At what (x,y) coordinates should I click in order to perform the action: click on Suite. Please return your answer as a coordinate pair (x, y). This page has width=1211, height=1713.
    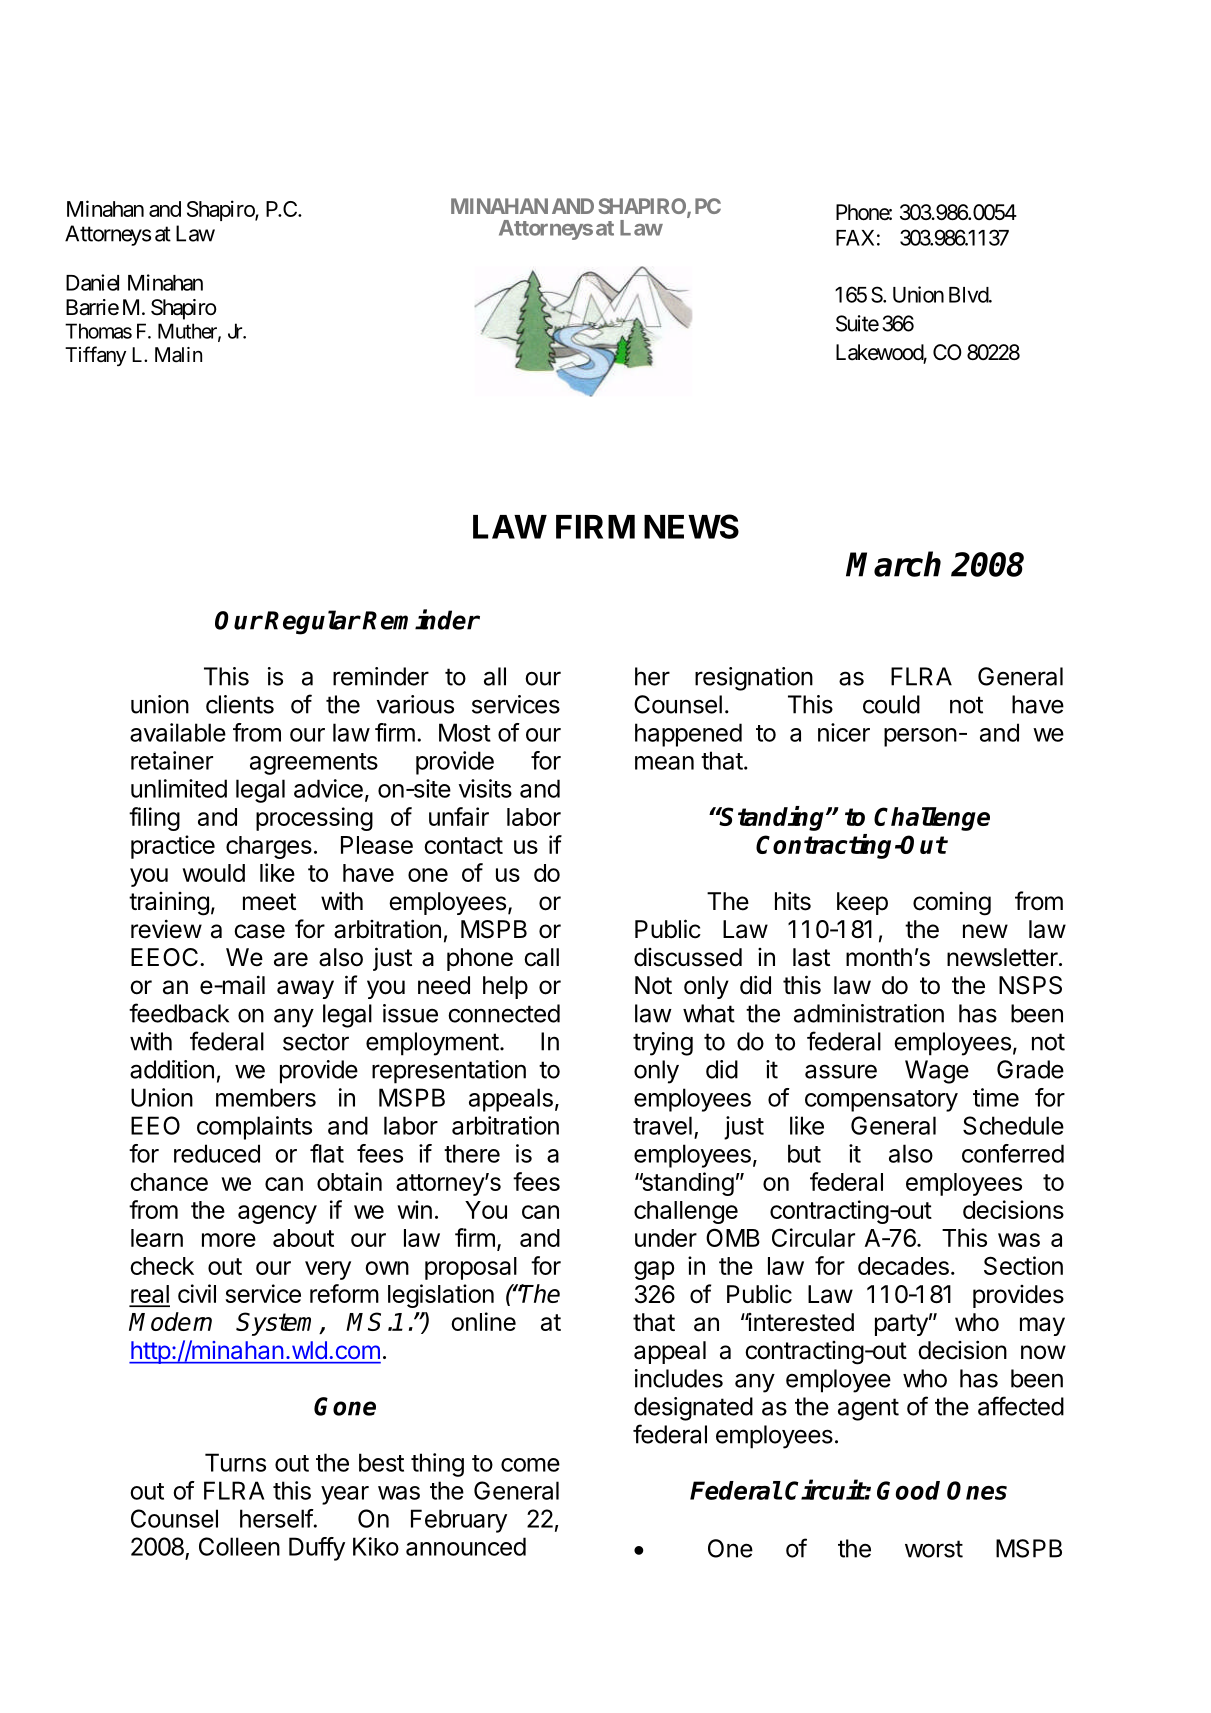
    Looking at the image, I should click on (857, 323).
